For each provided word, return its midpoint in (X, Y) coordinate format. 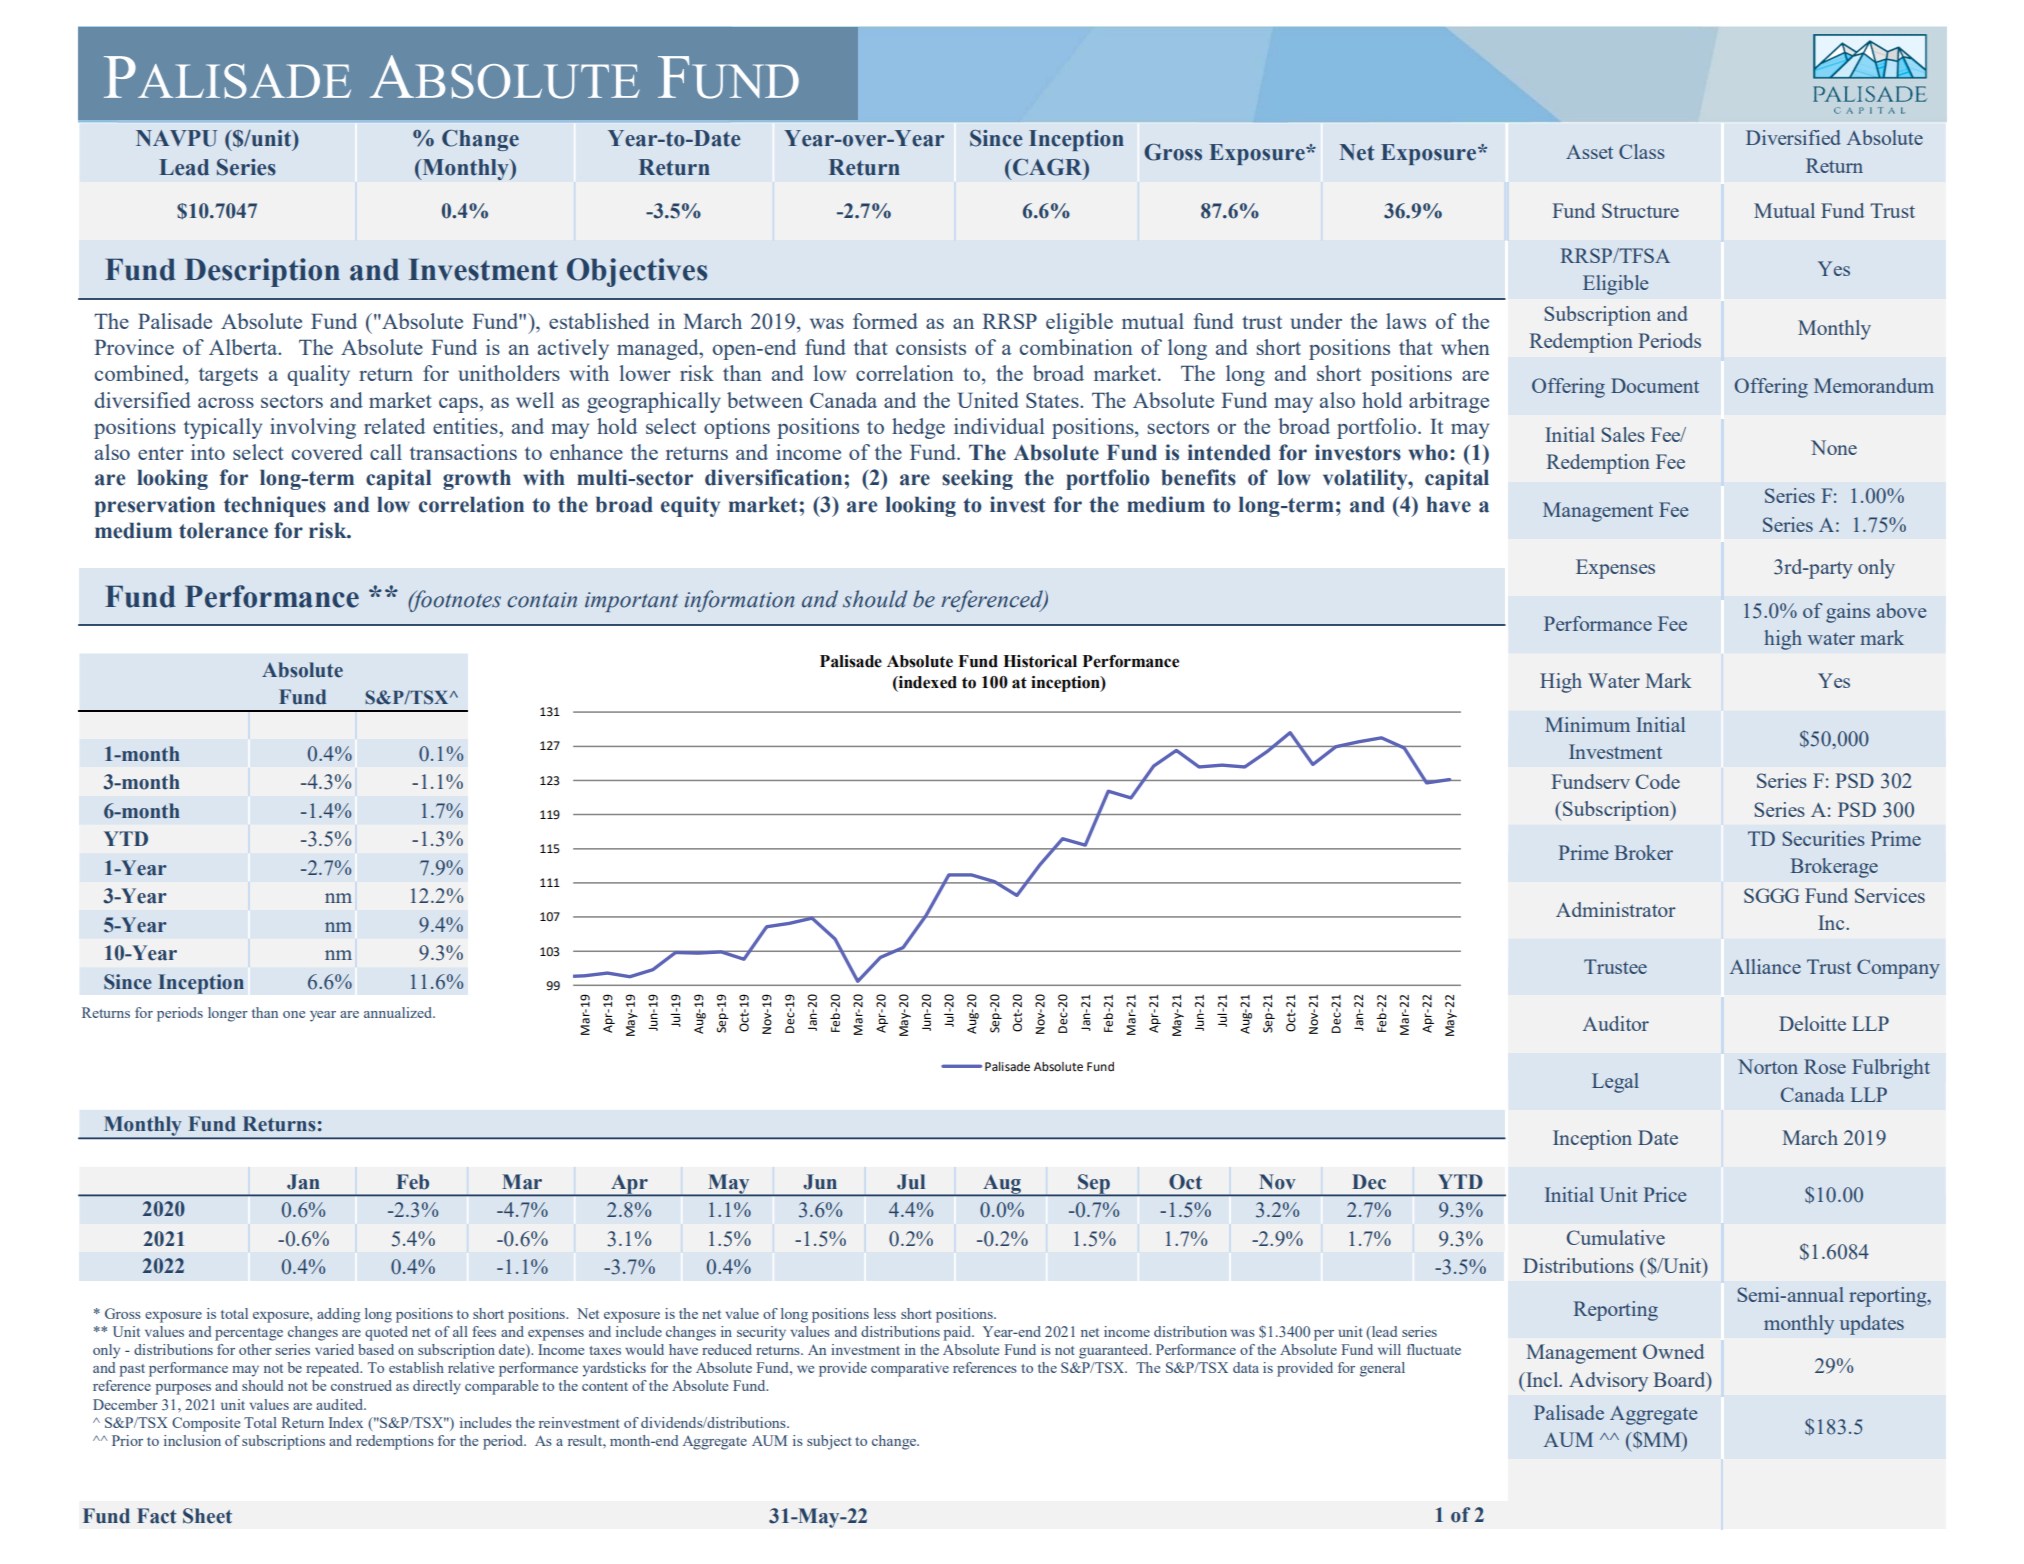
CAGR (1049, 168)
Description (262, 272)
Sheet (207, 1516)
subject (829, 1442)
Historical (1040, 661)
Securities (1823, 838)
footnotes (454, 601)
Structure (1640, 210)
